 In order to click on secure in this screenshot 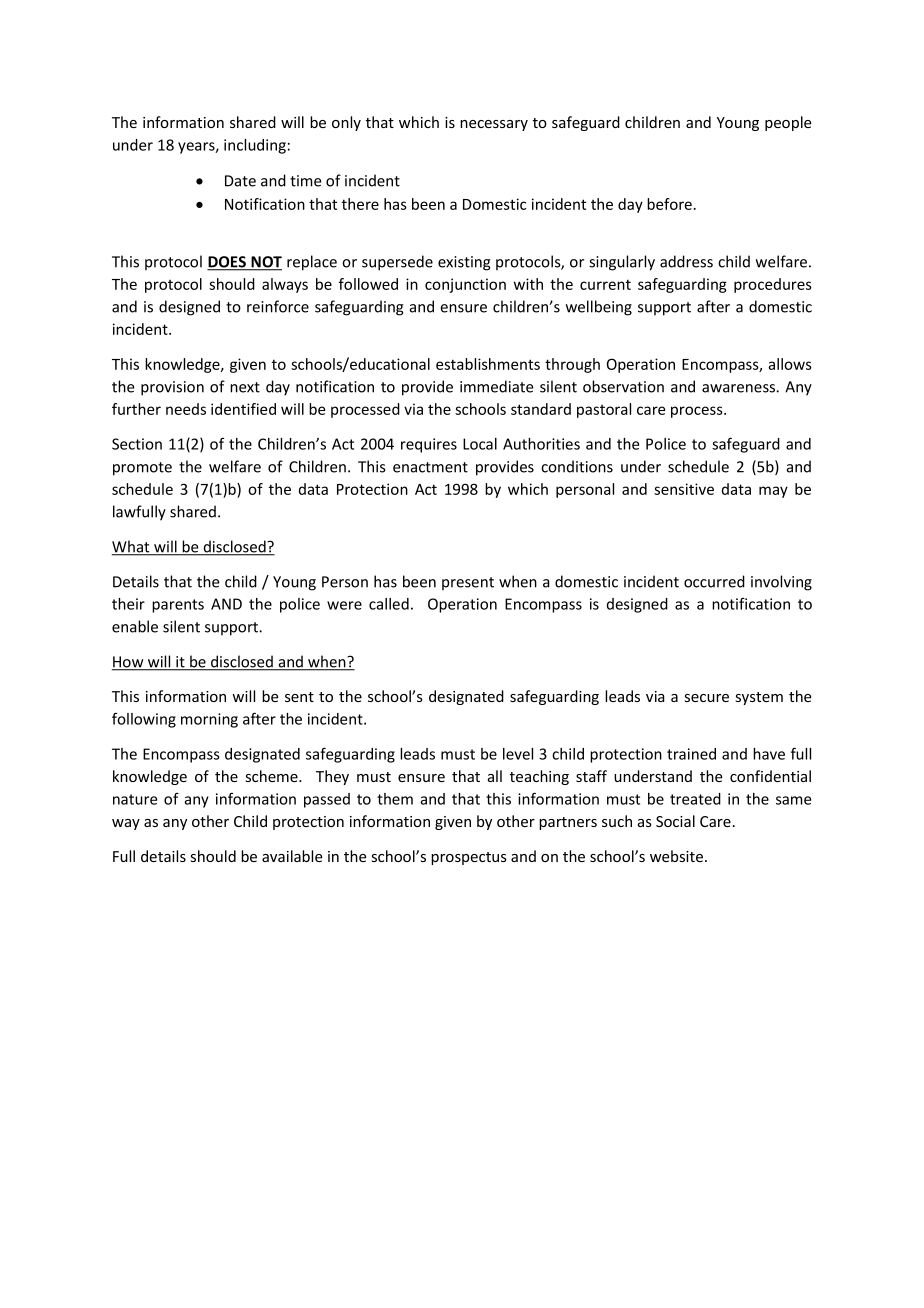, I will do `click(707, 698)`.
